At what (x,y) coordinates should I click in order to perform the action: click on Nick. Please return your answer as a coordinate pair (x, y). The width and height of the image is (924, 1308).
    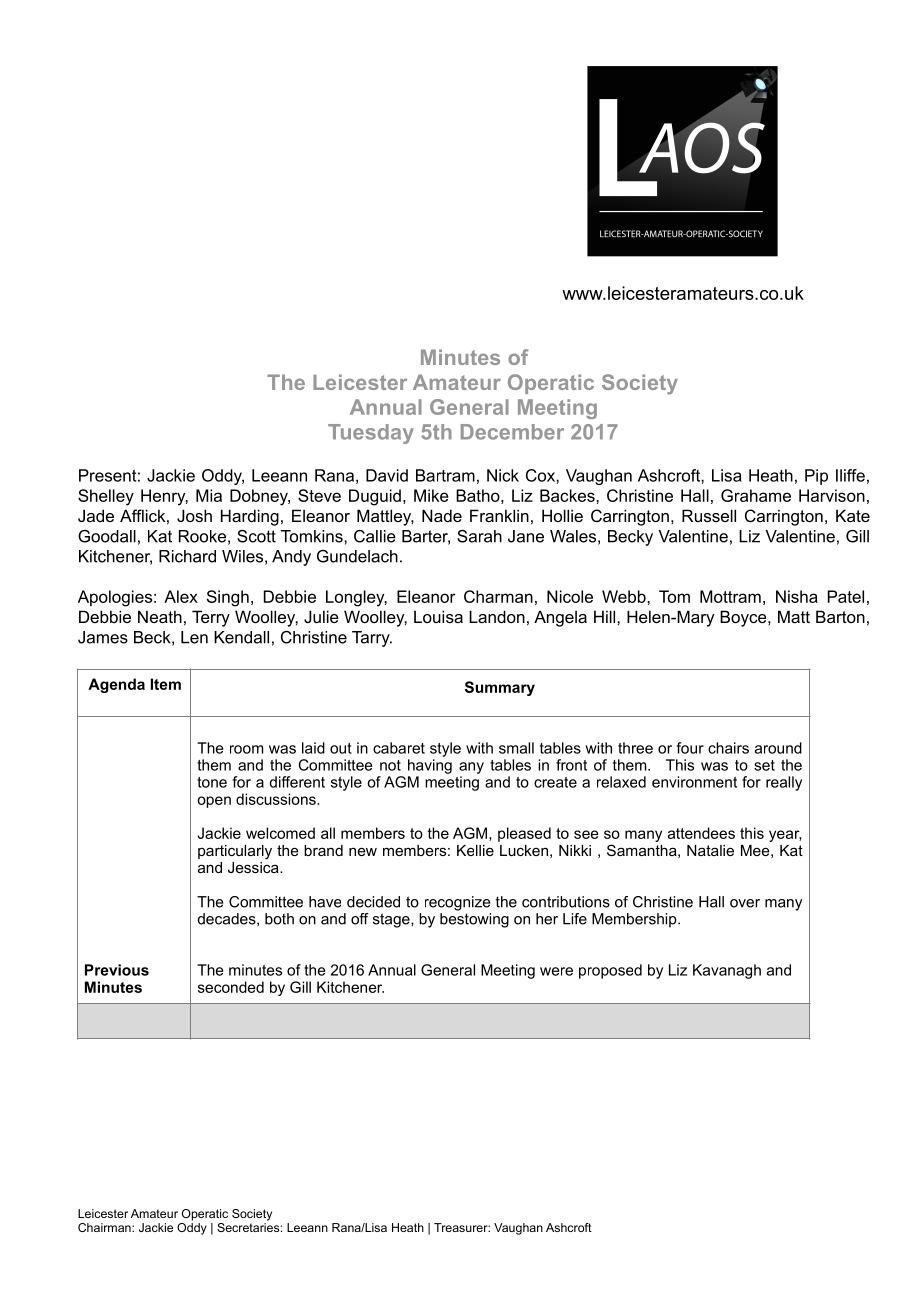
    Looking at the image, I should click on (503, 475).
